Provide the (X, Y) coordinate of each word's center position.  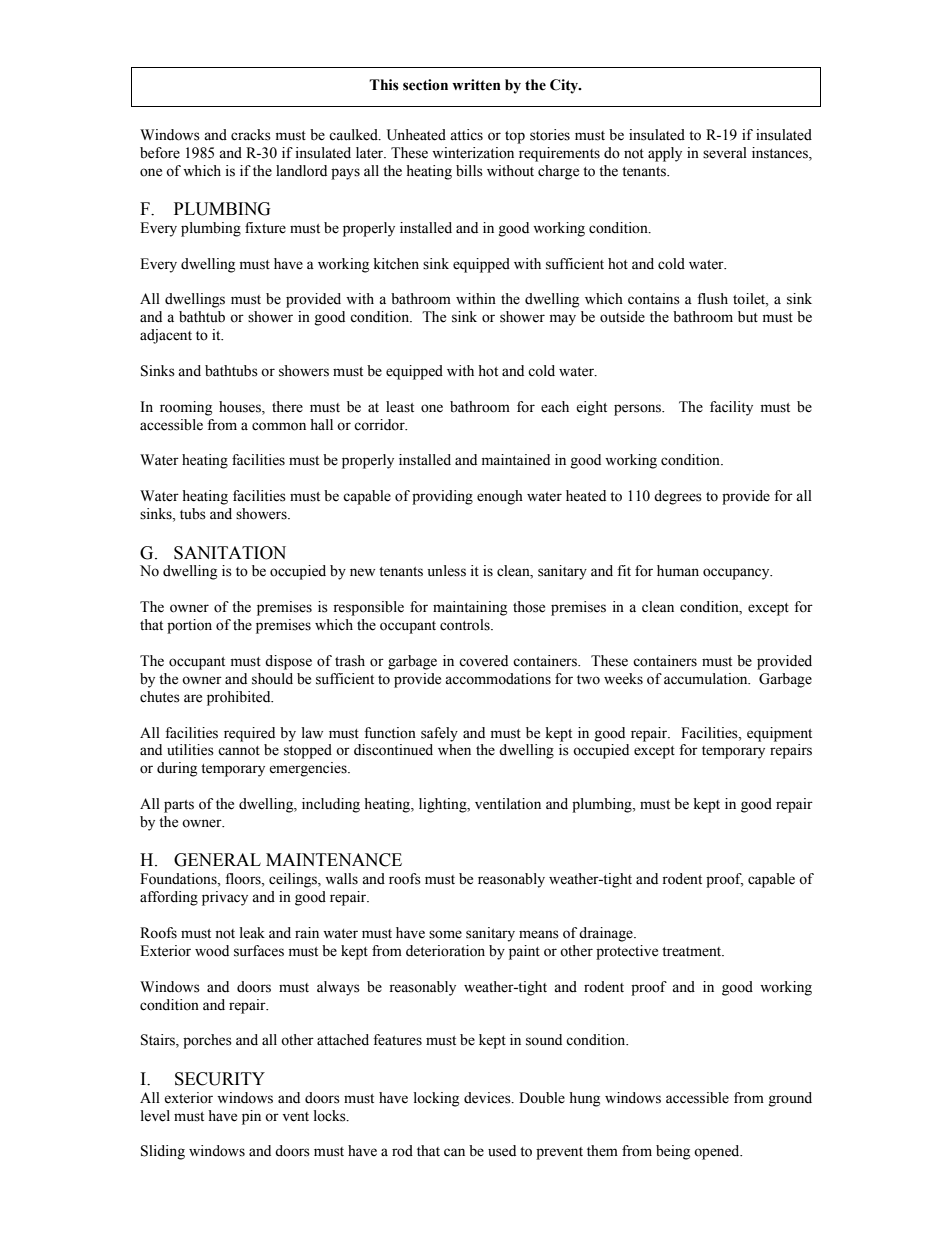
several (725, 153)
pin (251, 1117)
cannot (239, 751)
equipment (779, 734)
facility (731, 408)
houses (241, 407)
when (454, 750)
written (476, 85)
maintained (516, 460)
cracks (251, 135)
